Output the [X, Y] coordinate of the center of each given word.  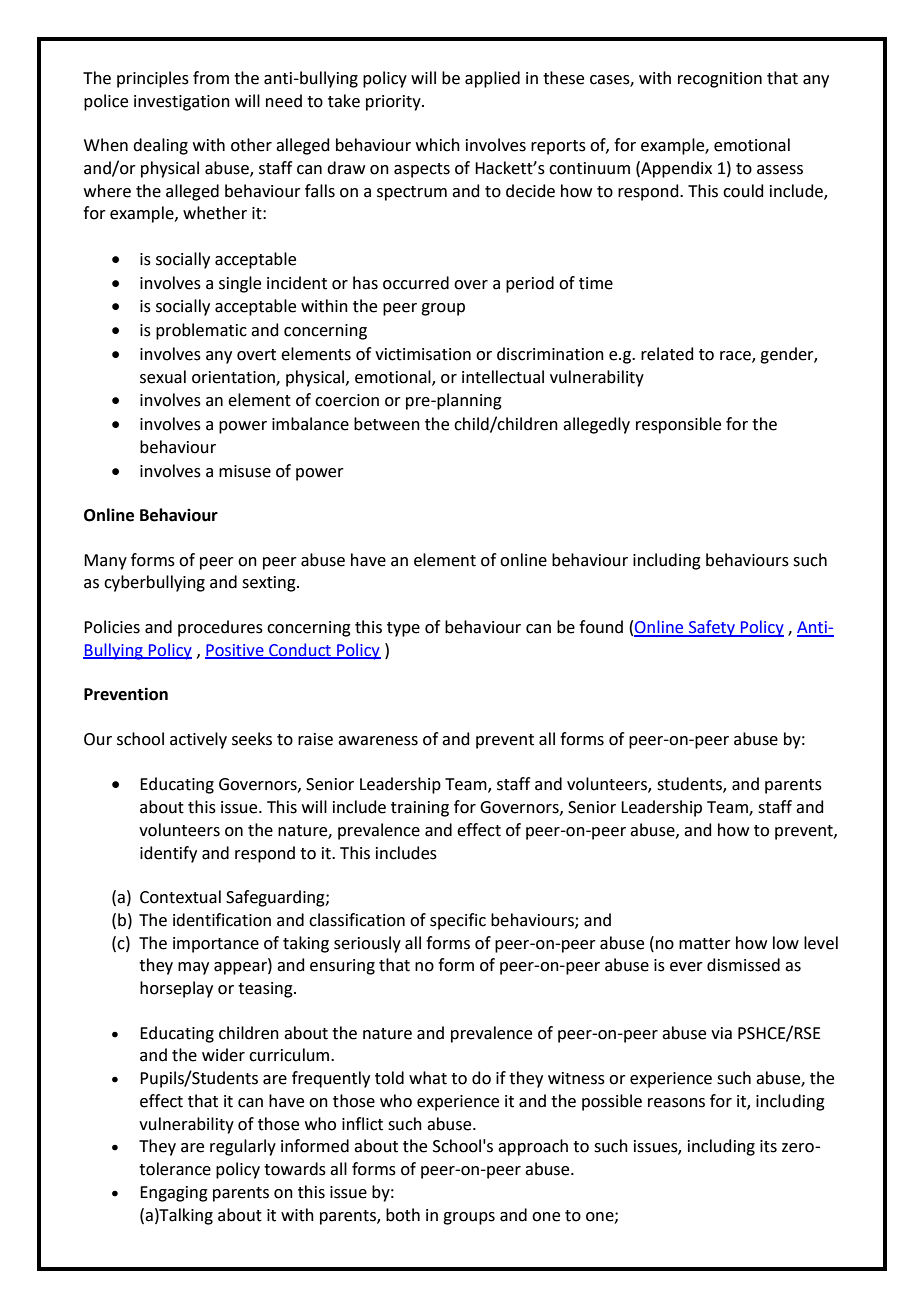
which [438, 145]
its [768, 1146]
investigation [182, 103]
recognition [720, 80]
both [403, 1215]
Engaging [174, 1194]
